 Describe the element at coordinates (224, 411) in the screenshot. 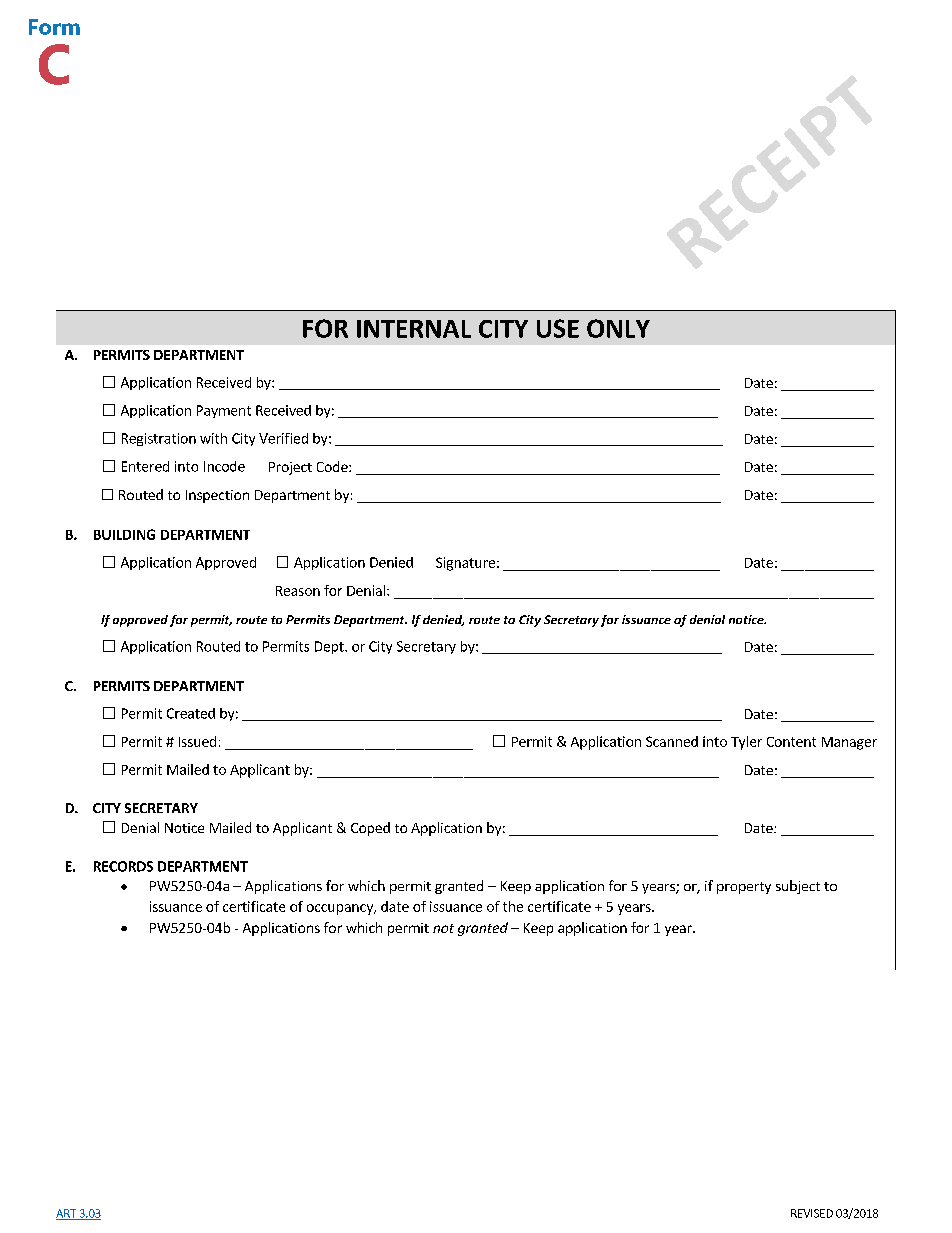

I see `Payment` at that location.
